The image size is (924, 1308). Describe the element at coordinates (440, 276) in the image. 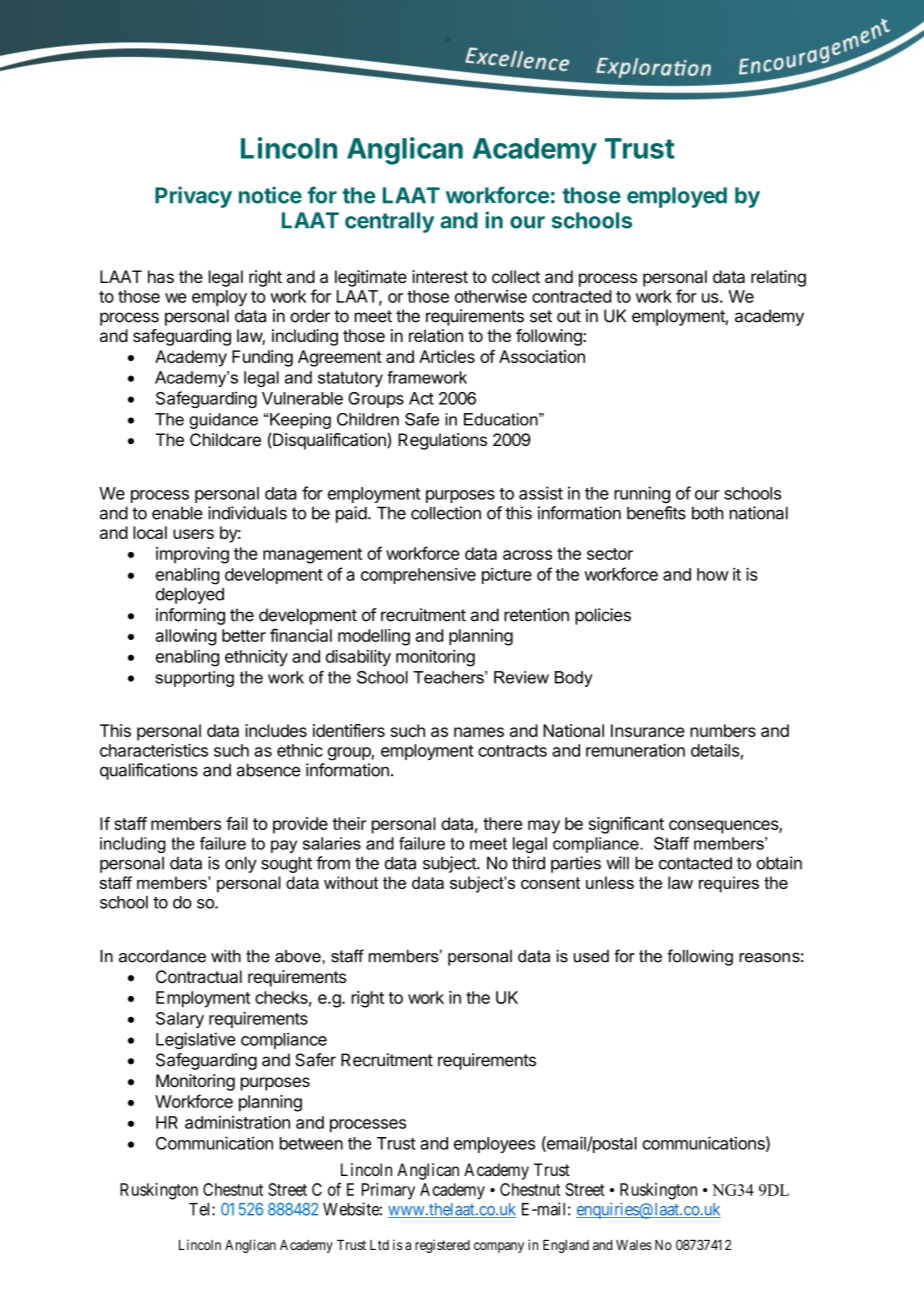

I see `interest` at that location.
